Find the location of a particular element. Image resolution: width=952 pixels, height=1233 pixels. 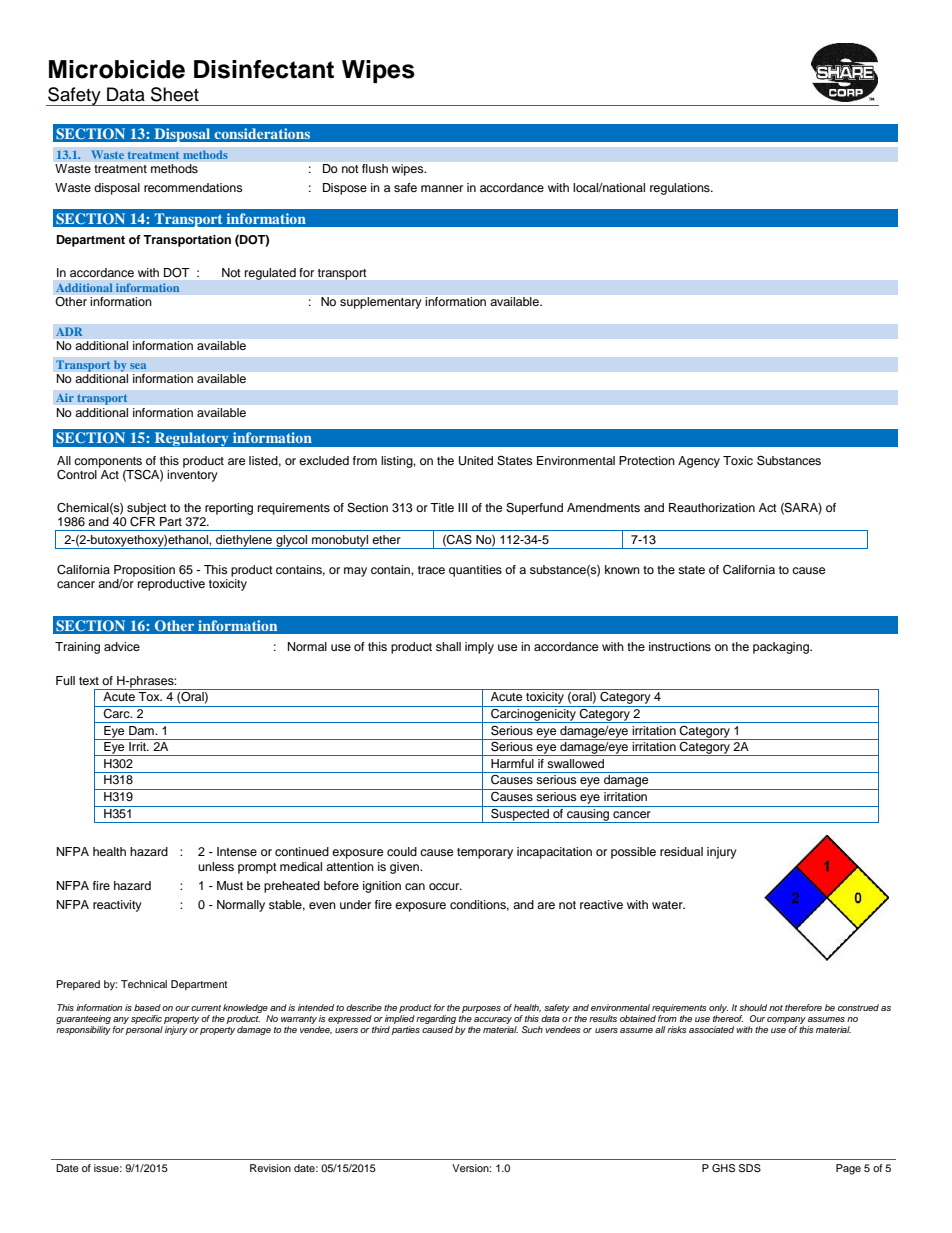

manner is located at coordinates (442, 188).
